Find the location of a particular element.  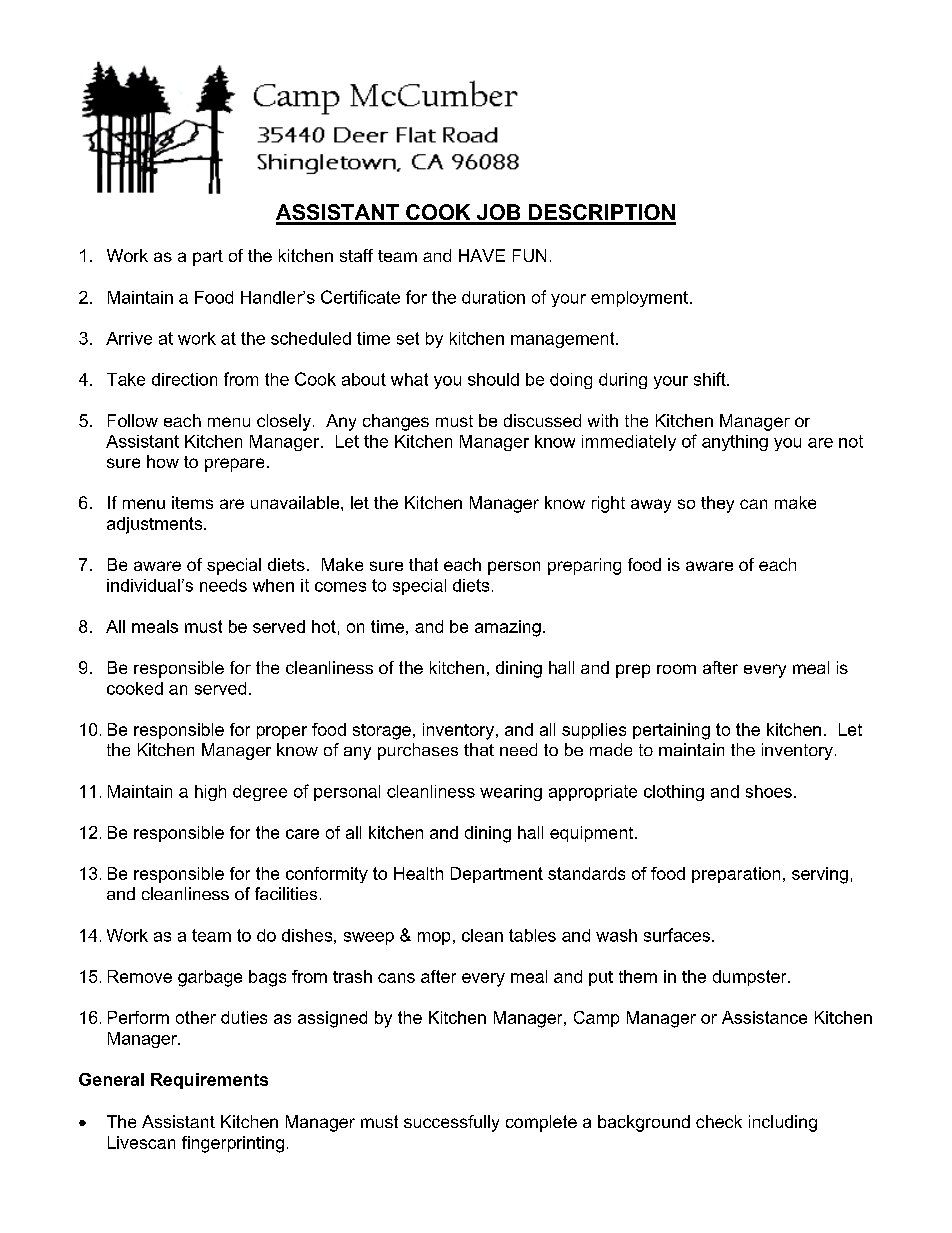

employment is located at coordinates (639, 299).
